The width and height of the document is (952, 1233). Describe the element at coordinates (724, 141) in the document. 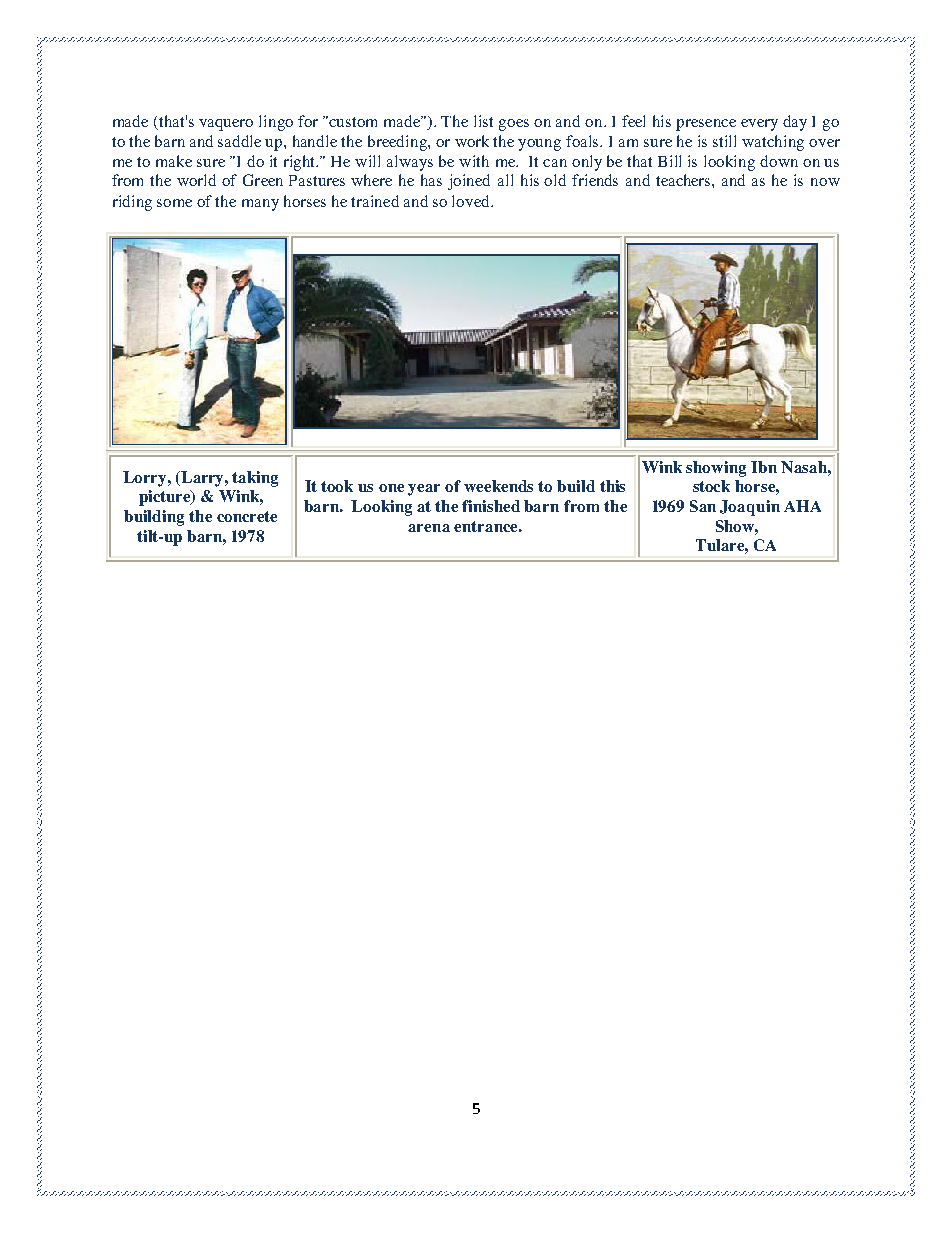

I see `still` at that location.
